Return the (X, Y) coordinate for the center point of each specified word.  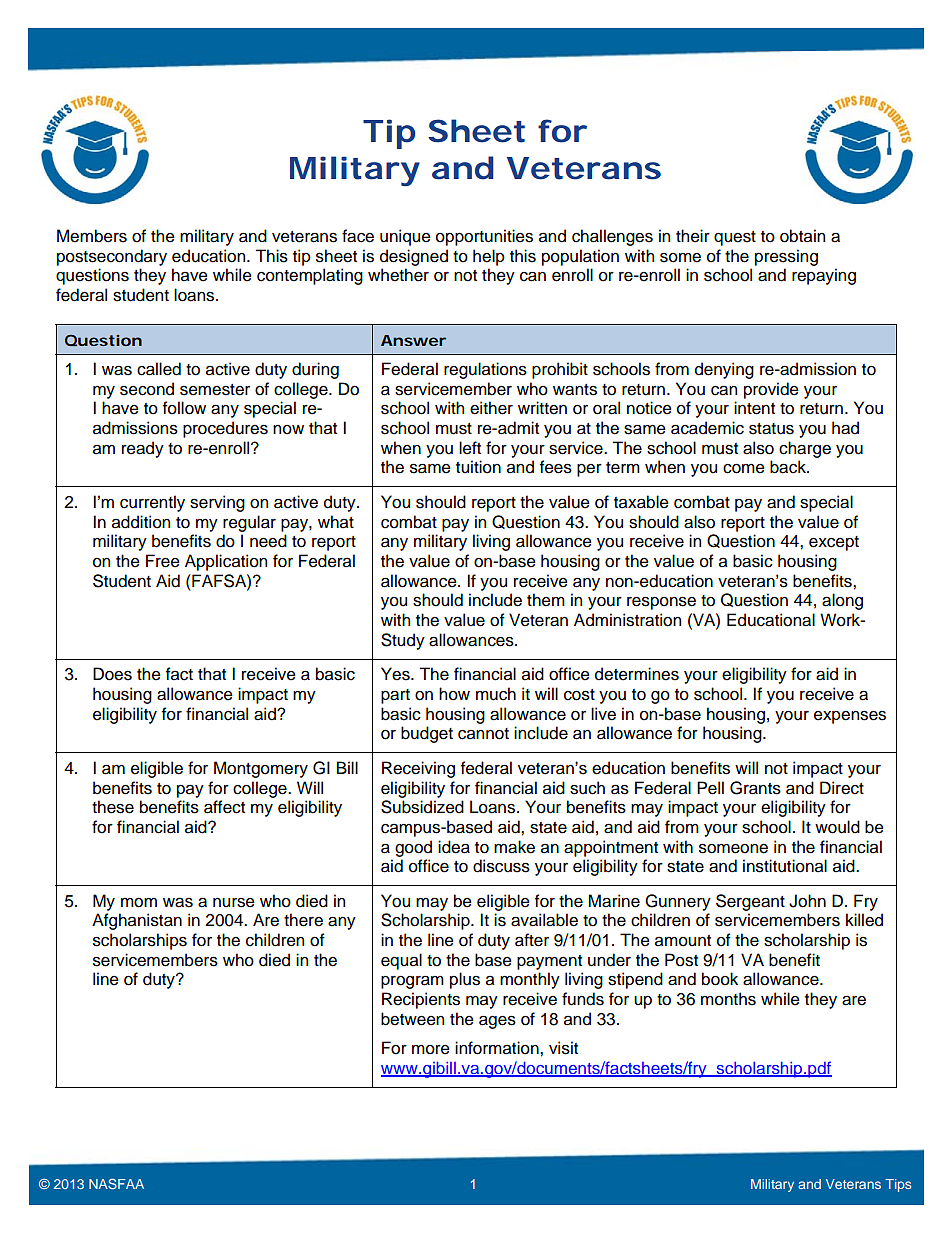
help (489, 257)
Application (226, 562)
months (728, 999)
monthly (530, 980)
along (842, 601)
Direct (842, 788)
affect (224, 807)
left (470, 448)
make (514, 847)
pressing (786, 257)
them (546, 600)
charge (805, 449)
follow (184, 408)
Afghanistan (137, 921)
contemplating (310, 276)
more (431, 1050)
